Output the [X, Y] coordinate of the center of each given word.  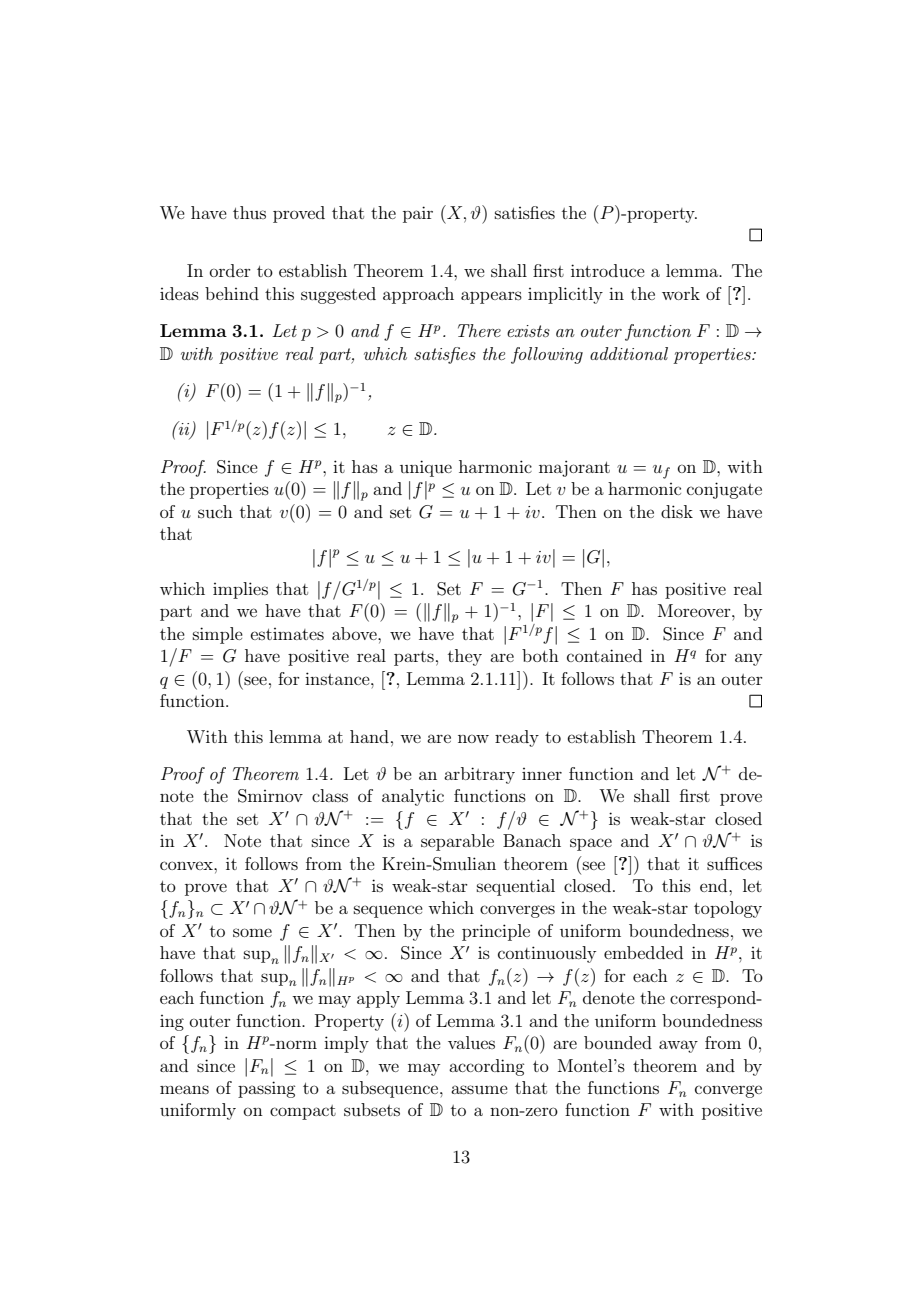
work [681, 293]
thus [249, 212]
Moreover [695, 610]
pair [418, 214]
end [715, 885]
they [465, 657]
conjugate [724, 490]
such [215, 511]
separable [457, 842]
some [252, 932]
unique [426, 468]
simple [218, 635]
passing [266, 1089]
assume [479, 1089]
